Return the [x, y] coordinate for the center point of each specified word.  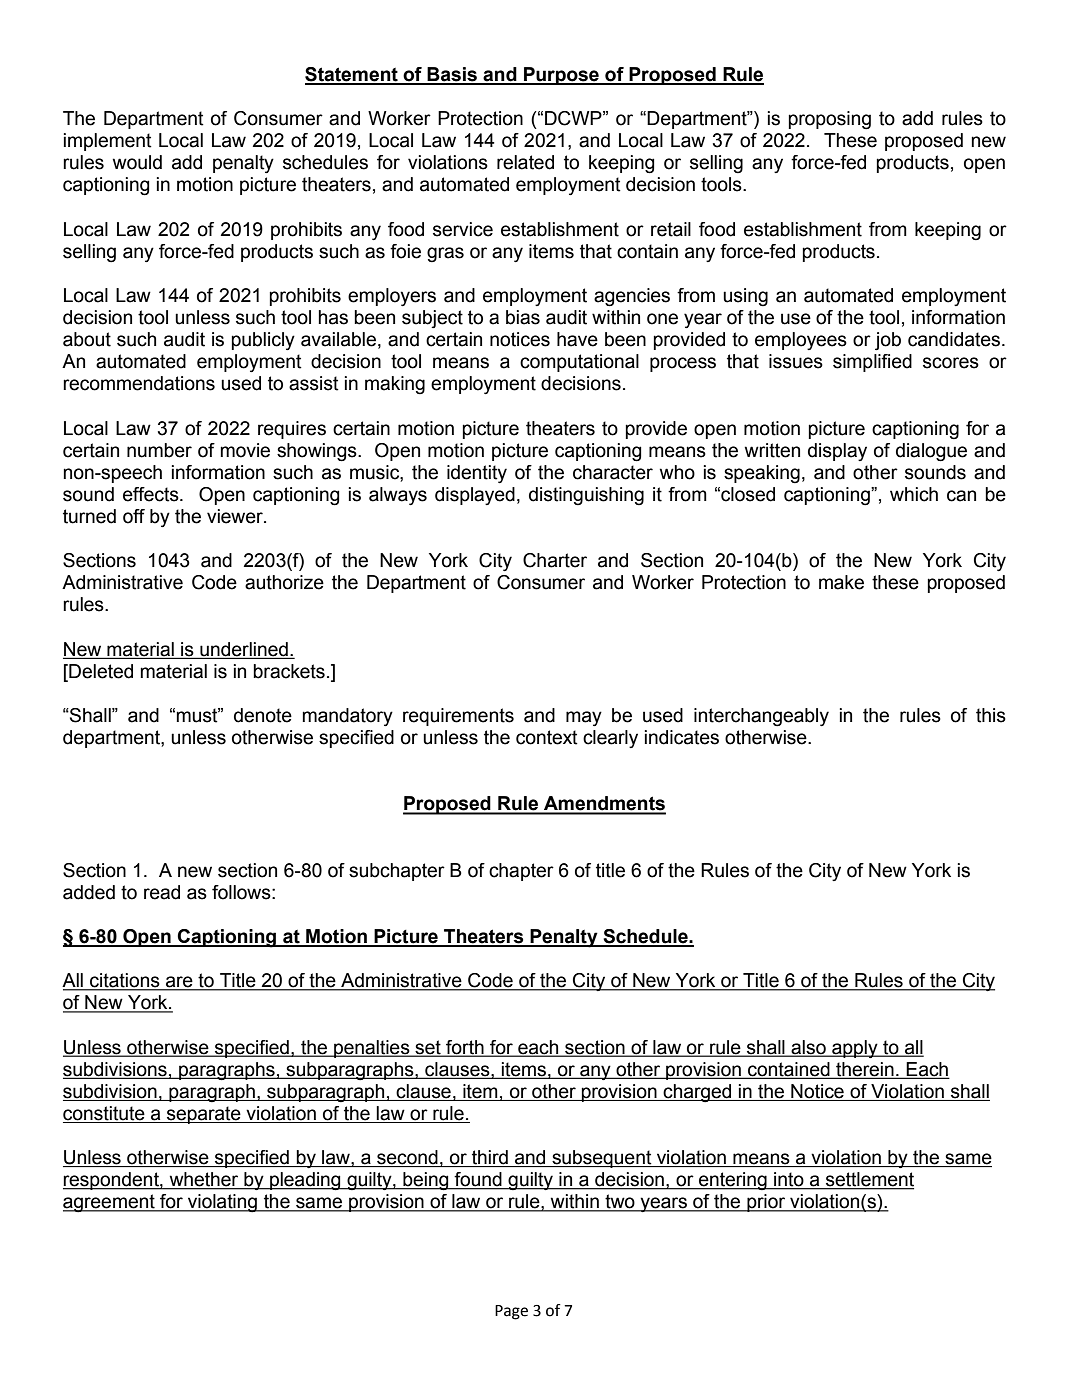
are [179, 983]
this [991, 715]
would [137, 162]
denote [263, 715]
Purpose [561, 76]
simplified [872, 363]
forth [465, 1048]
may [584, 718]
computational [579, 363]
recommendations [139, 383]
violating [222, 1203]
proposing [829, 120]
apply [855, 1049]
